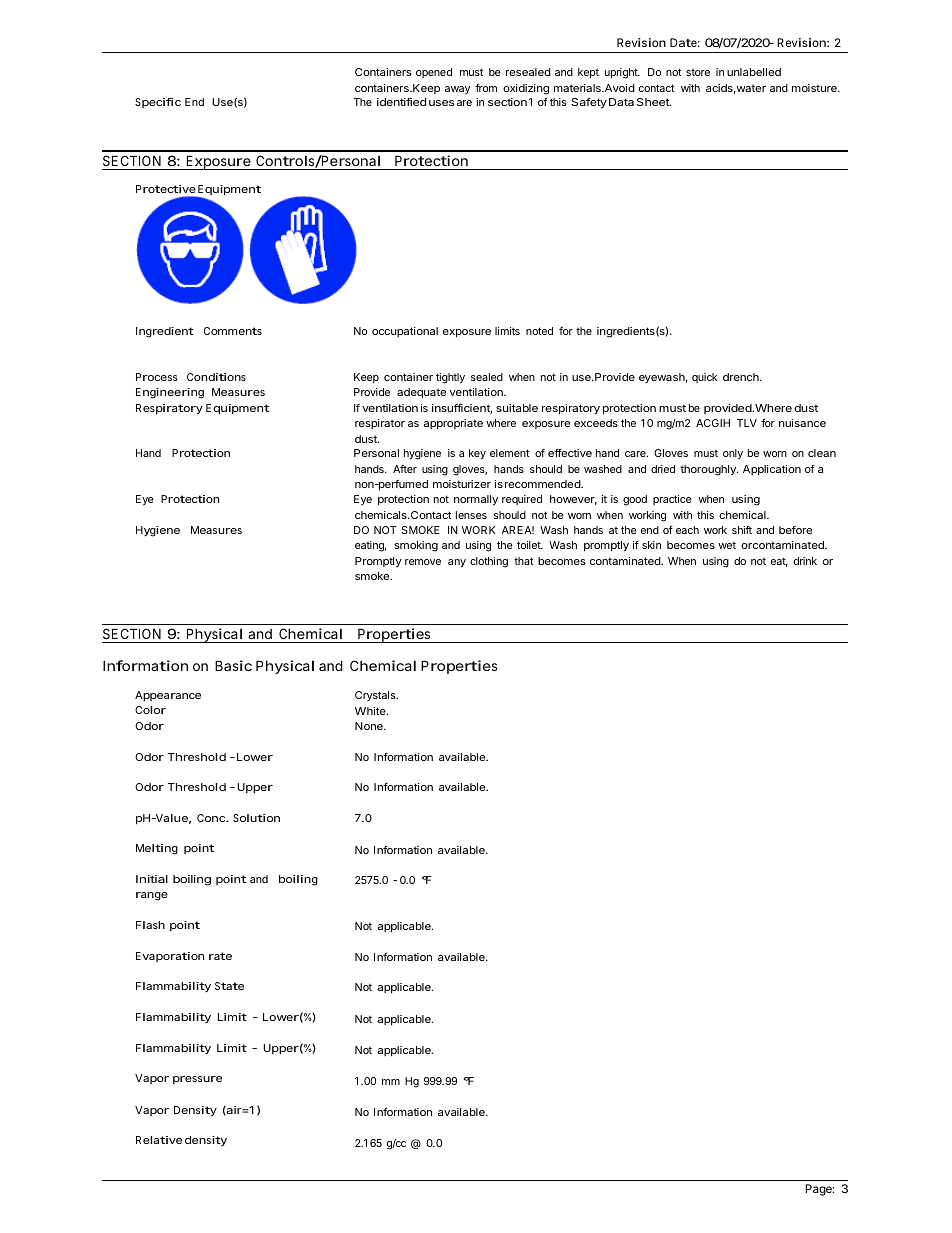  I want to click on unlabelled, so click(754, 72).
